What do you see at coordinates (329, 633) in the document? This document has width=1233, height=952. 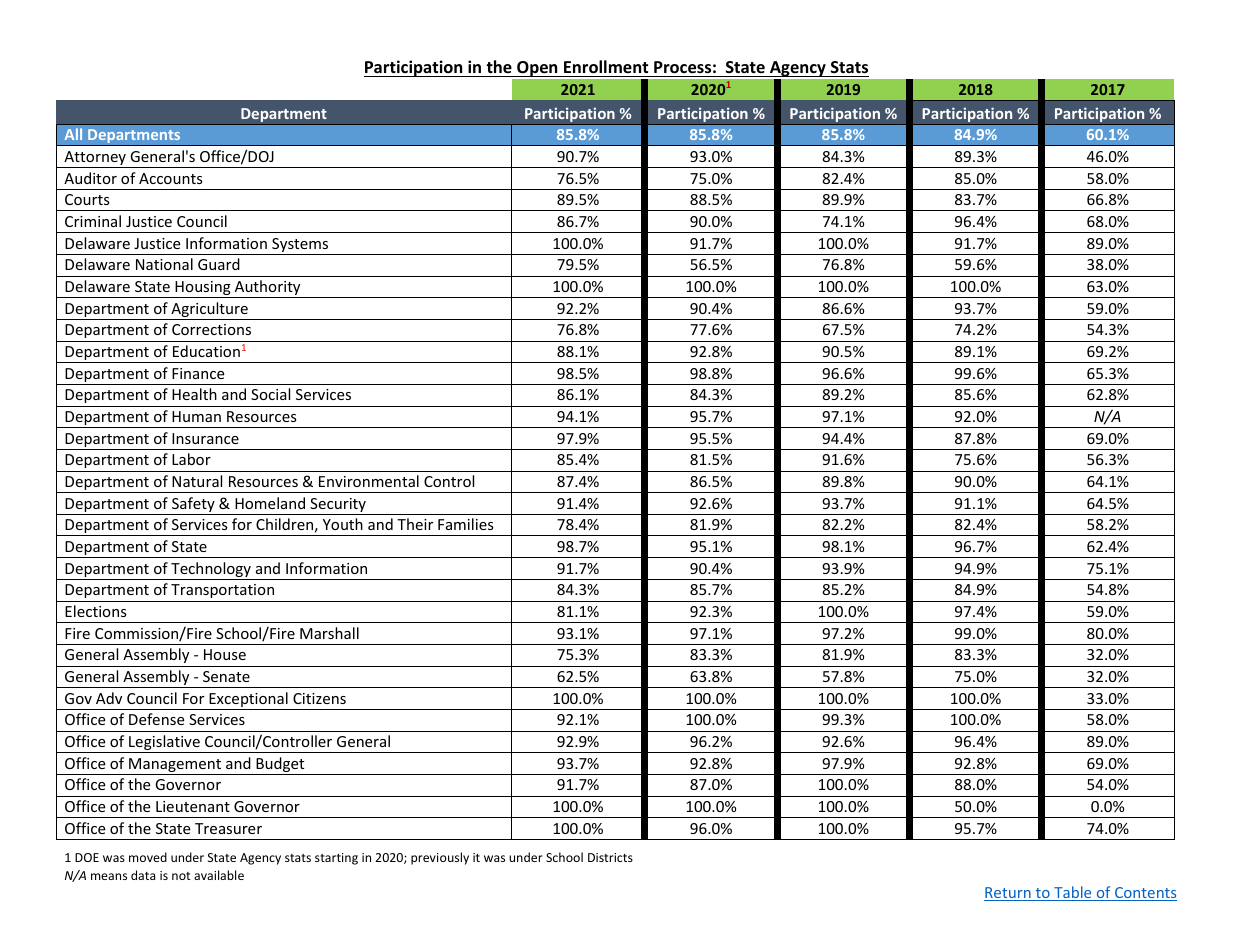 I see `Marshall` at bounding box center [329, 633].
